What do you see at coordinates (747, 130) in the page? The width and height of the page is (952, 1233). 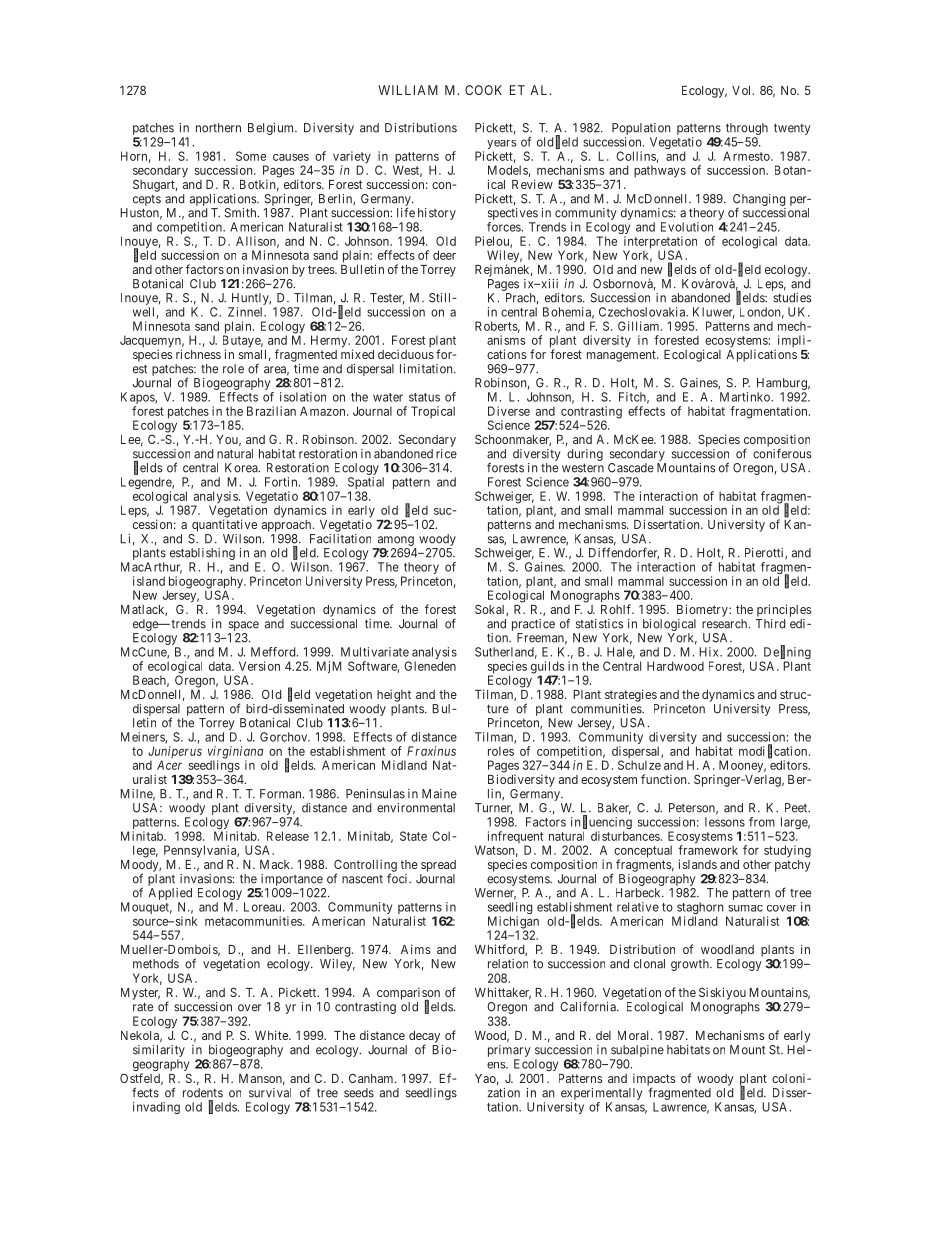 I see `through` at bounding box center [747, 130].
